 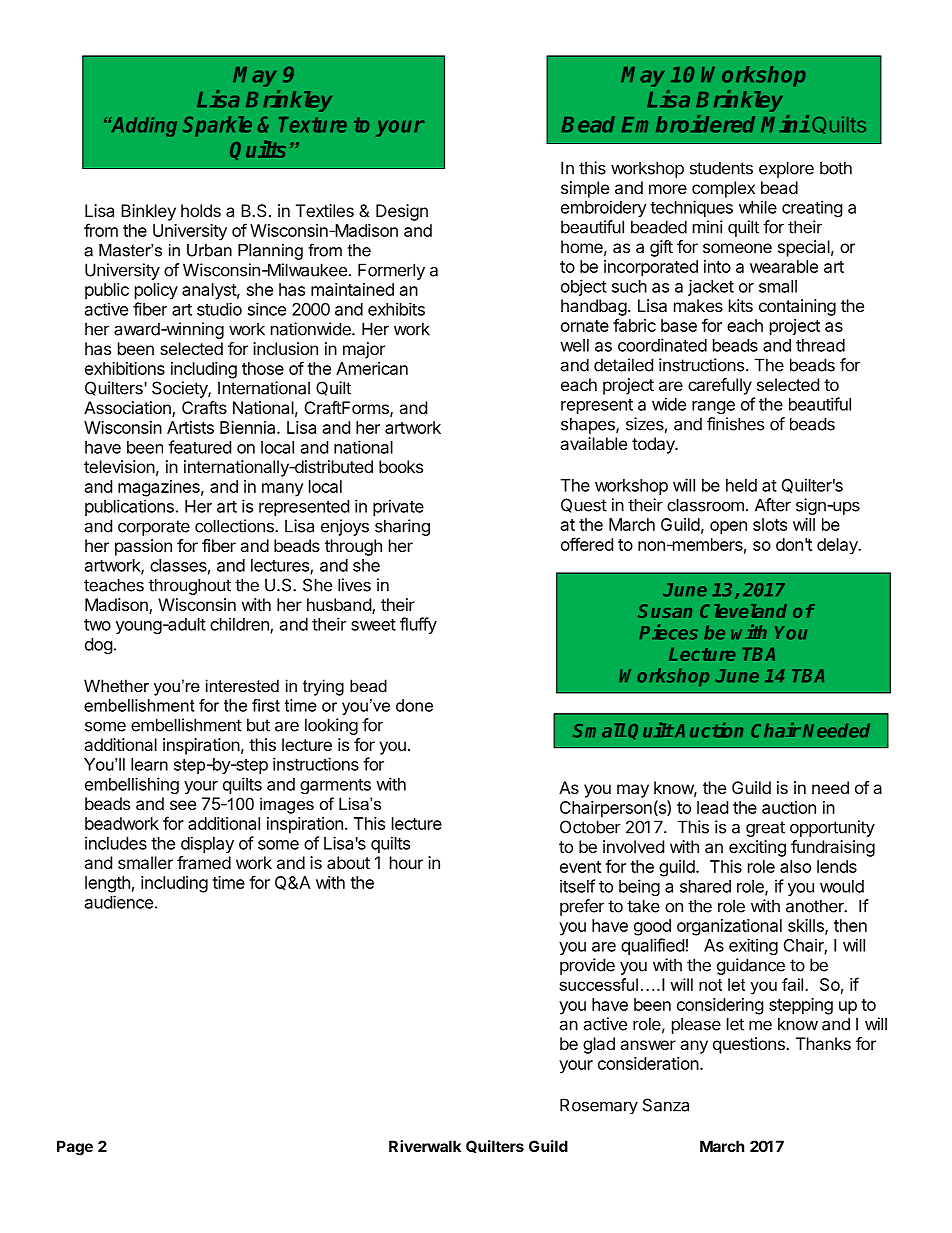 What do you see at coordinates (75, 1148) in the image?
I see `Page` at bounding box center [75, 1148].
